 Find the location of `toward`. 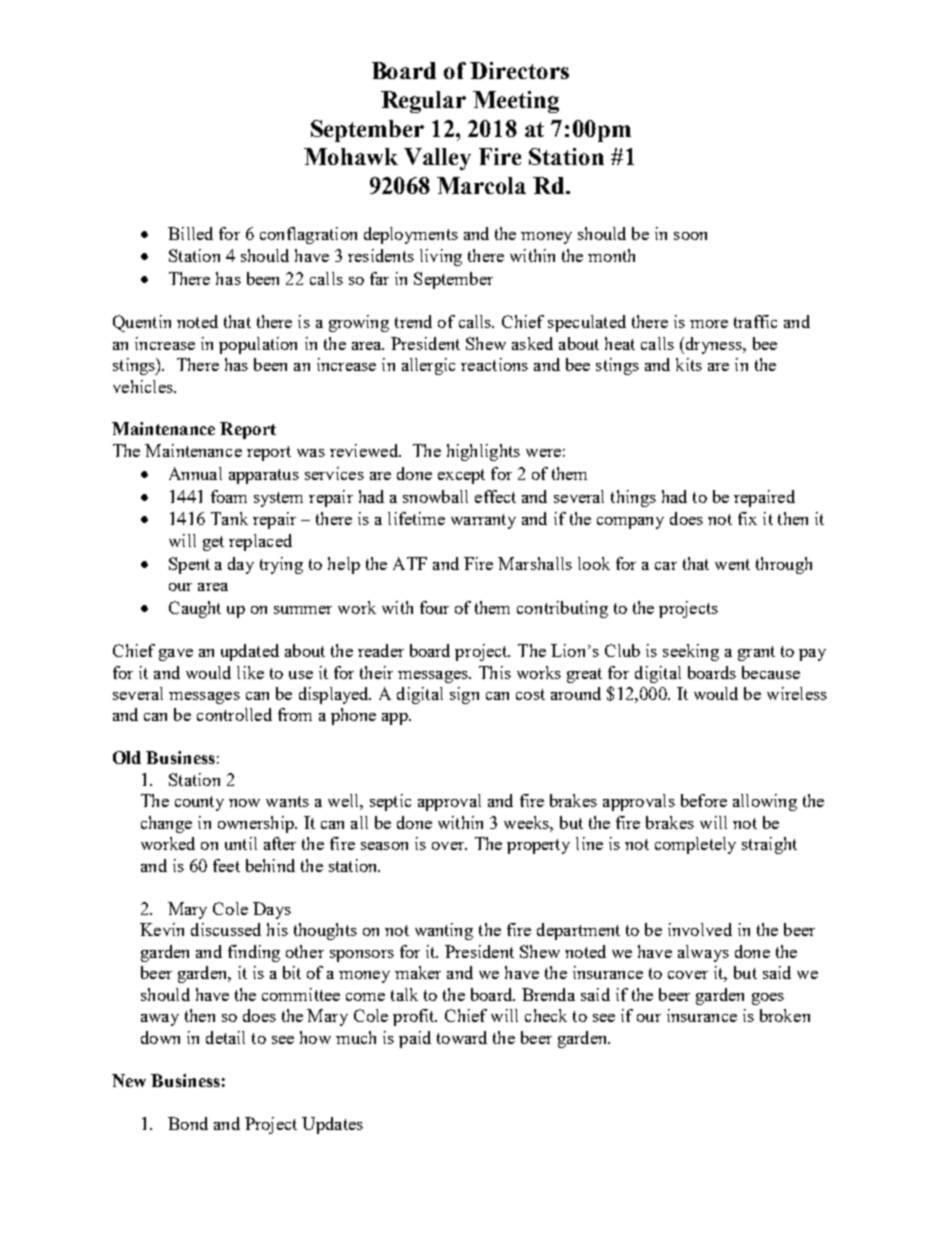

toward is located at coordinates (462, 1037).
